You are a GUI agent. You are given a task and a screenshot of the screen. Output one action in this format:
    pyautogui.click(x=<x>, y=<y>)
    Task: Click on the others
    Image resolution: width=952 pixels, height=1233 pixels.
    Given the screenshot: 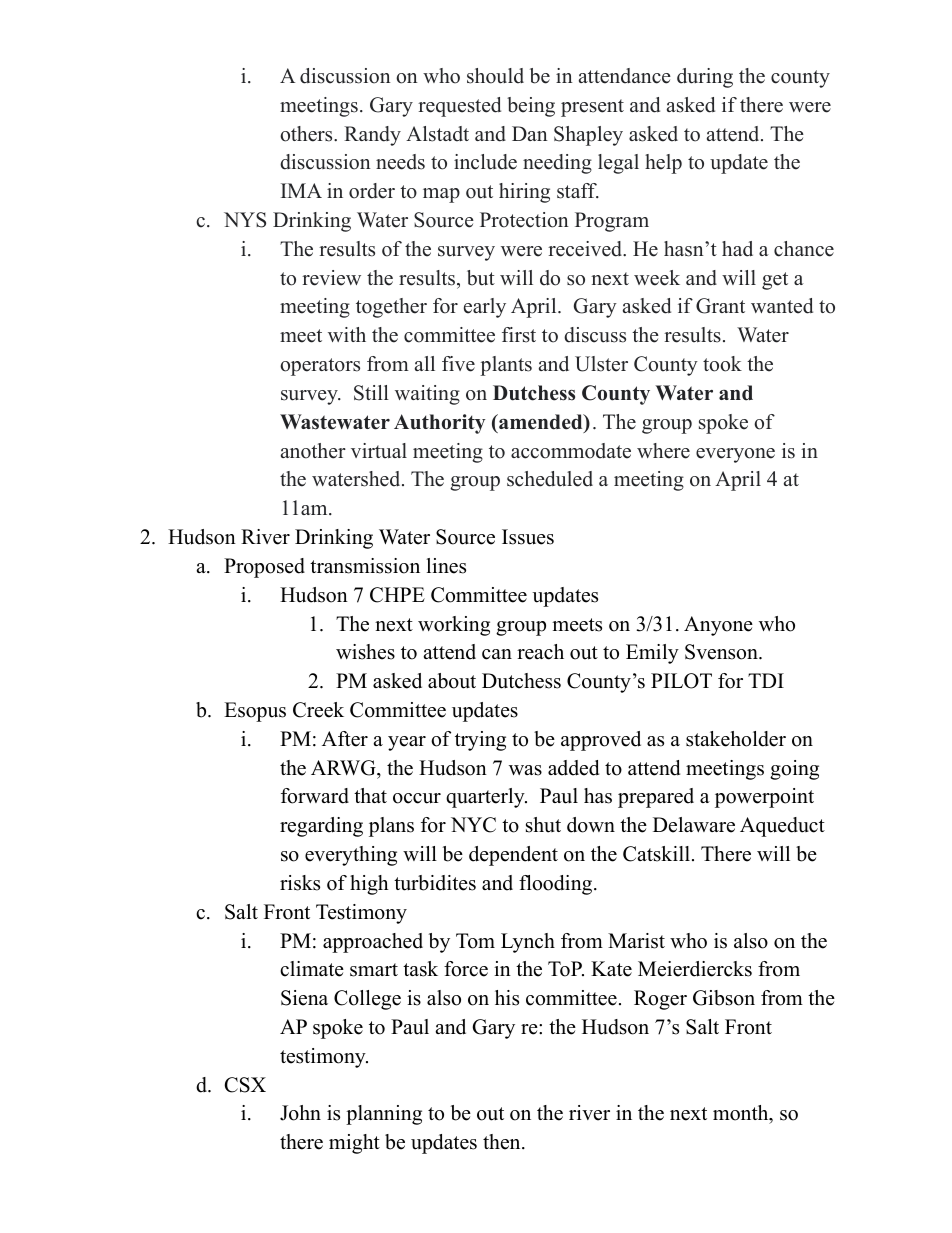 What is the action you would take?
    pyautogui.click(x=307, y=134)
